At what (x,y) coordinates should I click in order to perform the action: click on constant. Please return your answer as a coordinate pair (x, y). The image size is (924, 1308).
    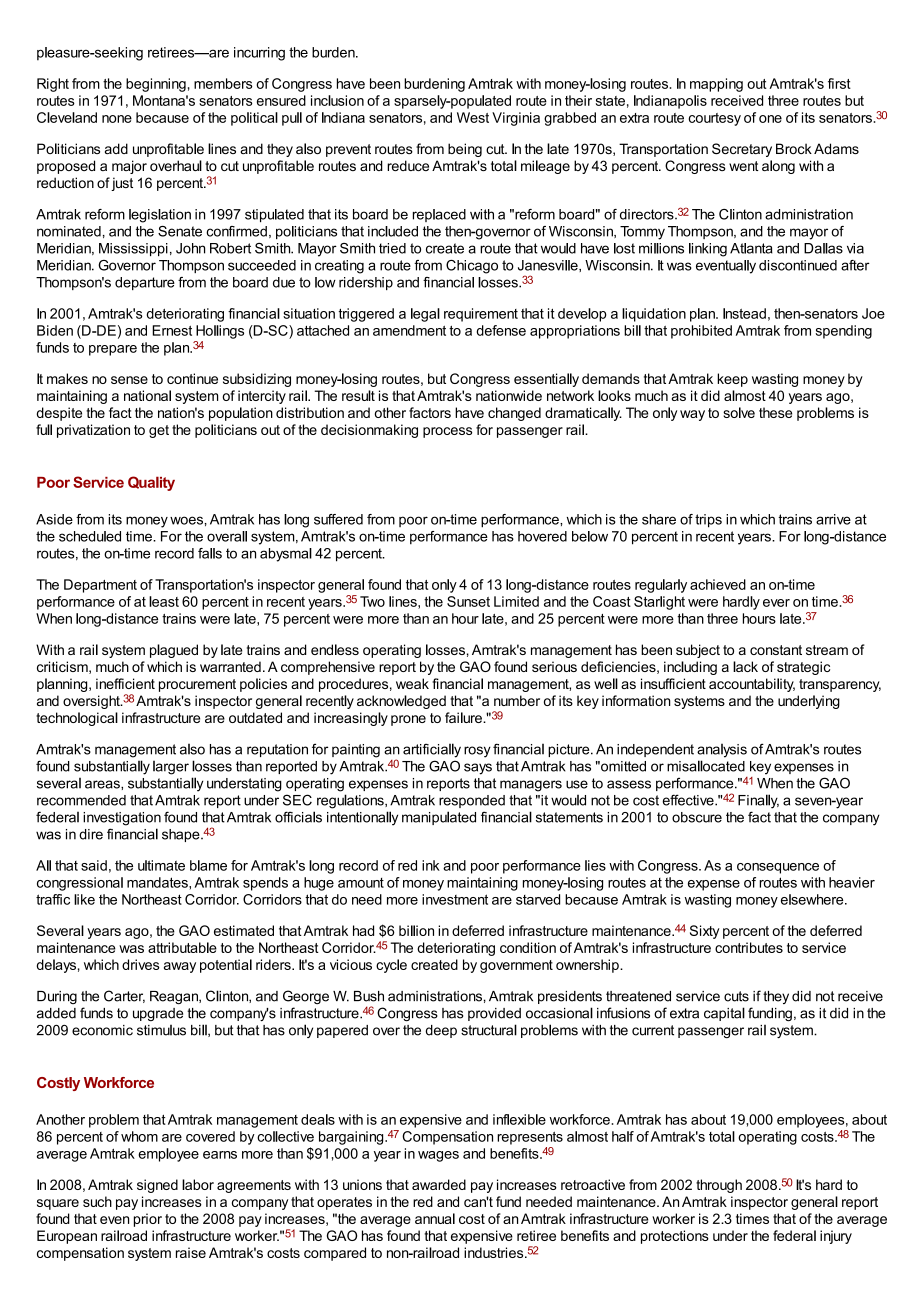
    Looking at the image, I should click on (776, 650).
